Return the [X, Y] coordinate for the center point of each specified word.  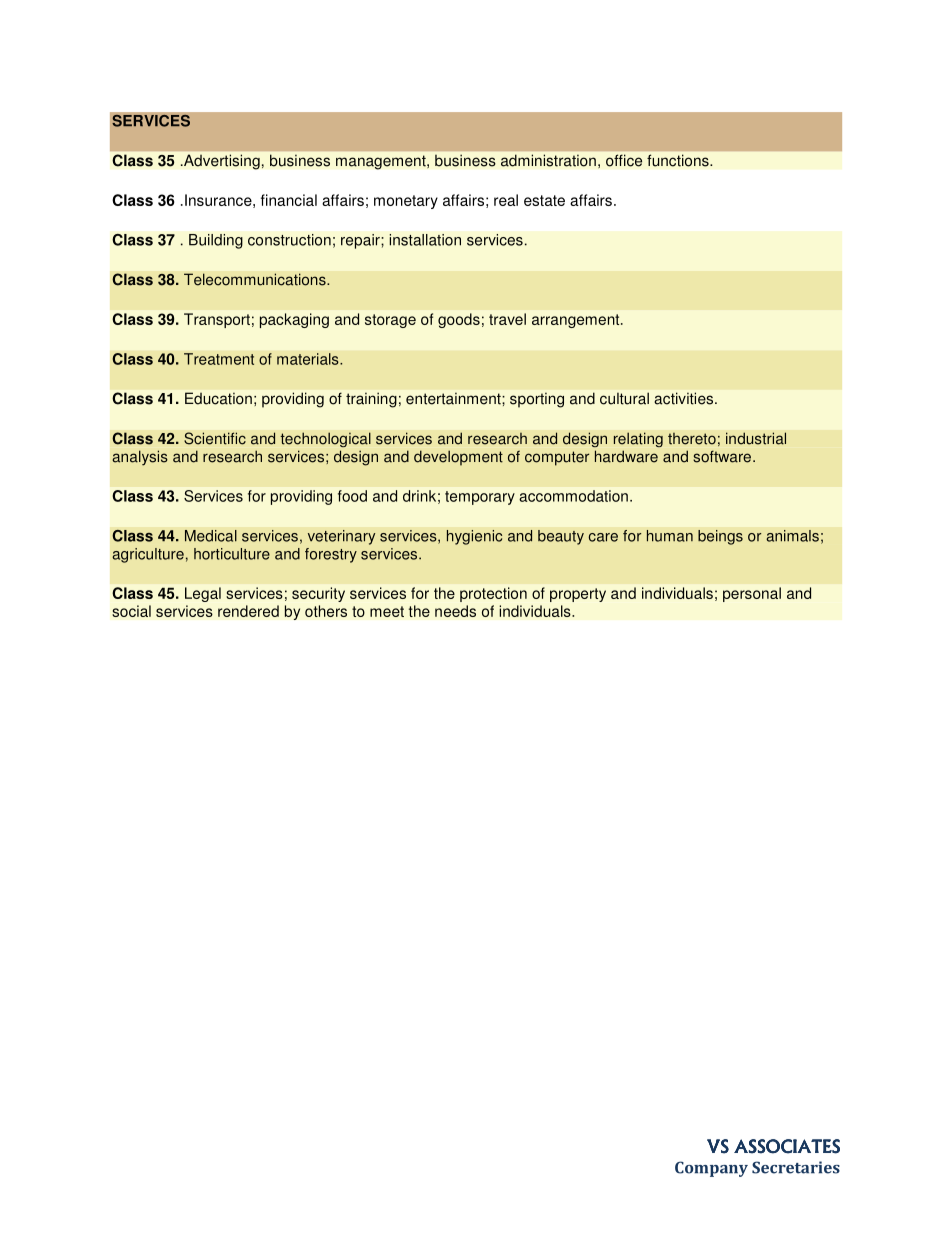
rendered [248, 611]
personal [752, 594]
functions [679, 160]
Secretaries [796, 1167]
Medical [211, 536]
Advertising [220, 162]
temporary [480, 498]
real [506, 200]
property [578, 595]
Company [711, 1169]
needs [455, 611]
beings [720, 537]
